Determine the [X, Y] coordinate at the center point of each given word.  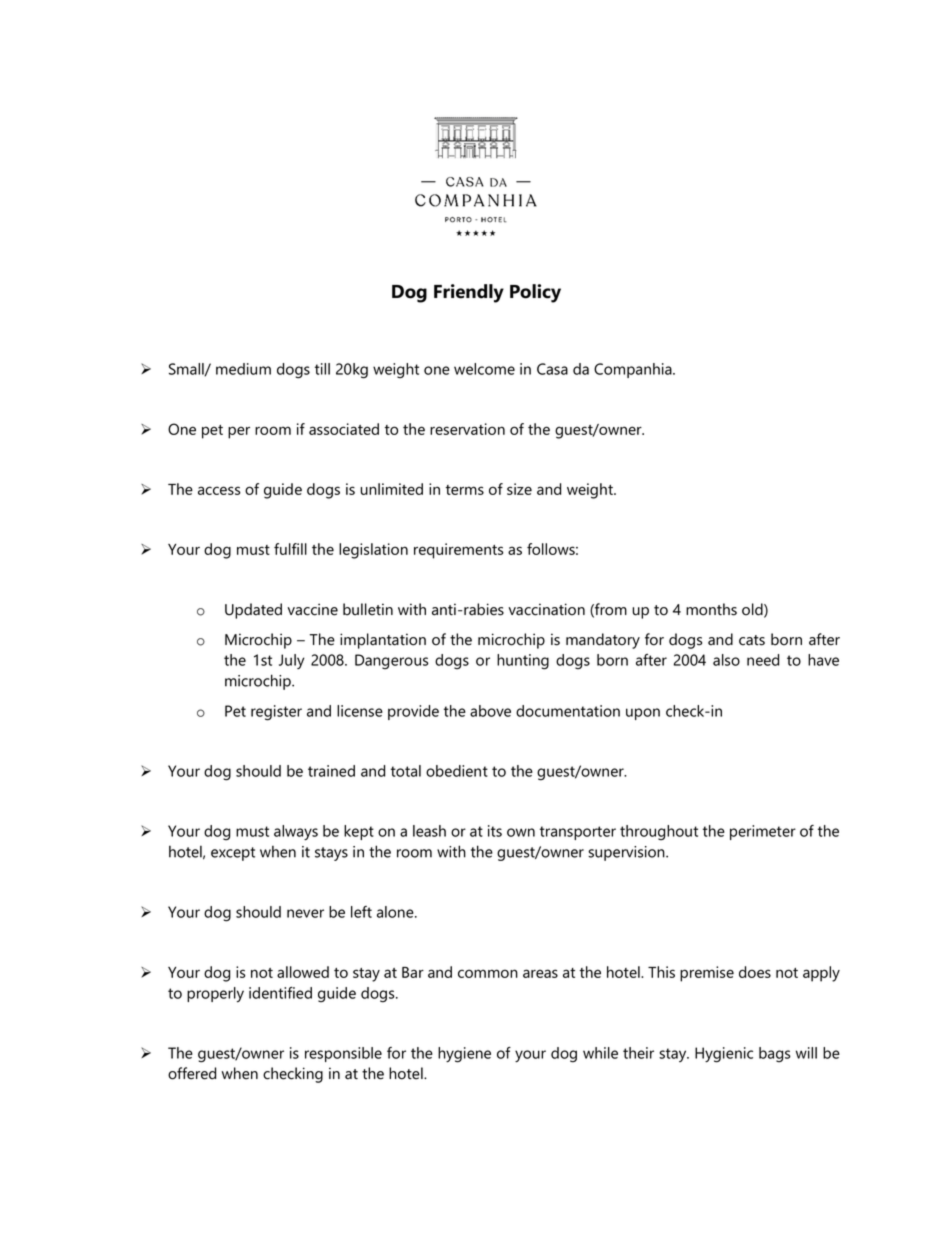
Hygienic [724, 1055]
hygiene [464, 1055]
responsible [343, 1054]
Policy [535, 293]
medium [243, 369]
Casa [552, 369]
